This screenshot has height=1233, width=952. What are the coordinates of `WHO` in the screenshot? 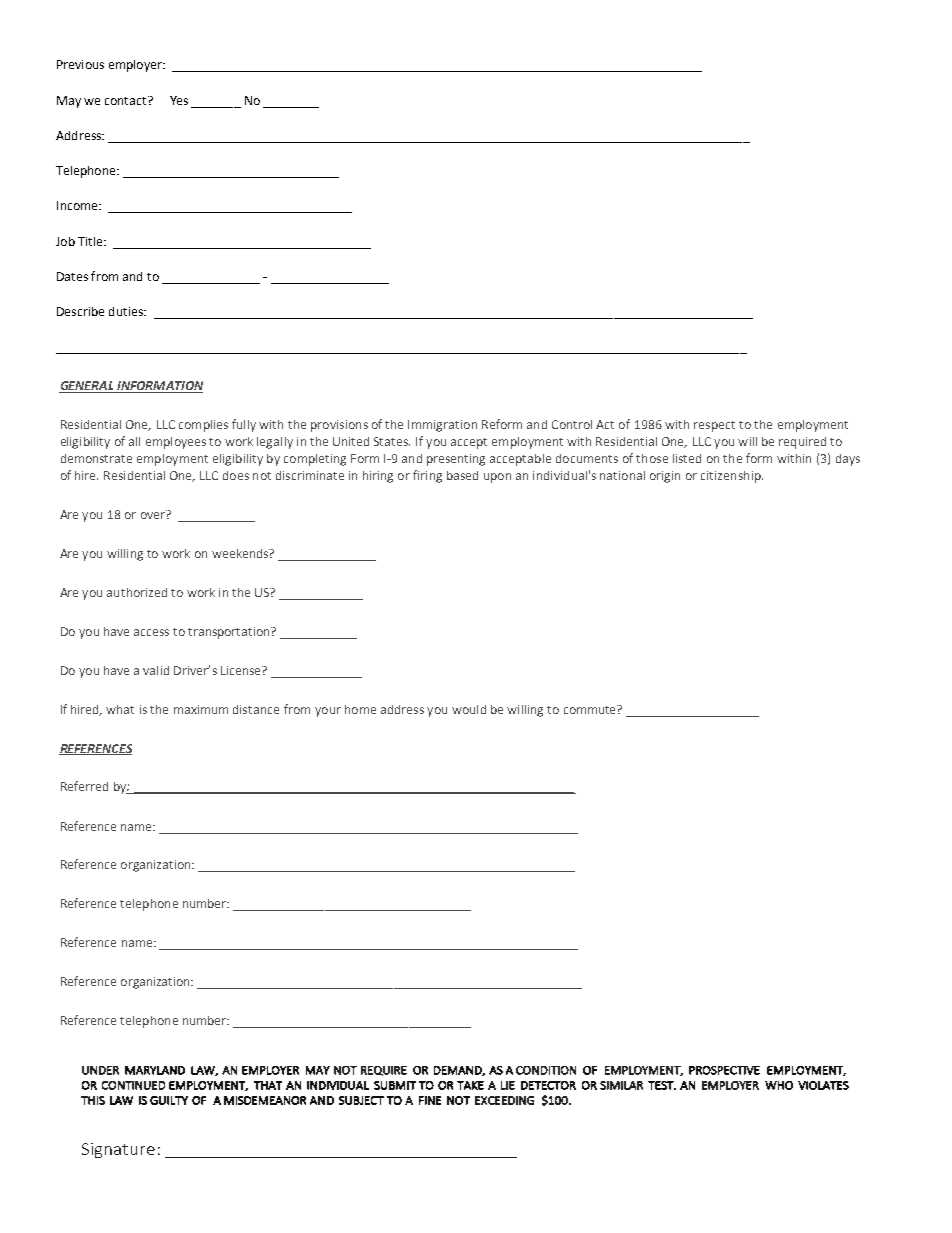 It's located at (779, 1085).
